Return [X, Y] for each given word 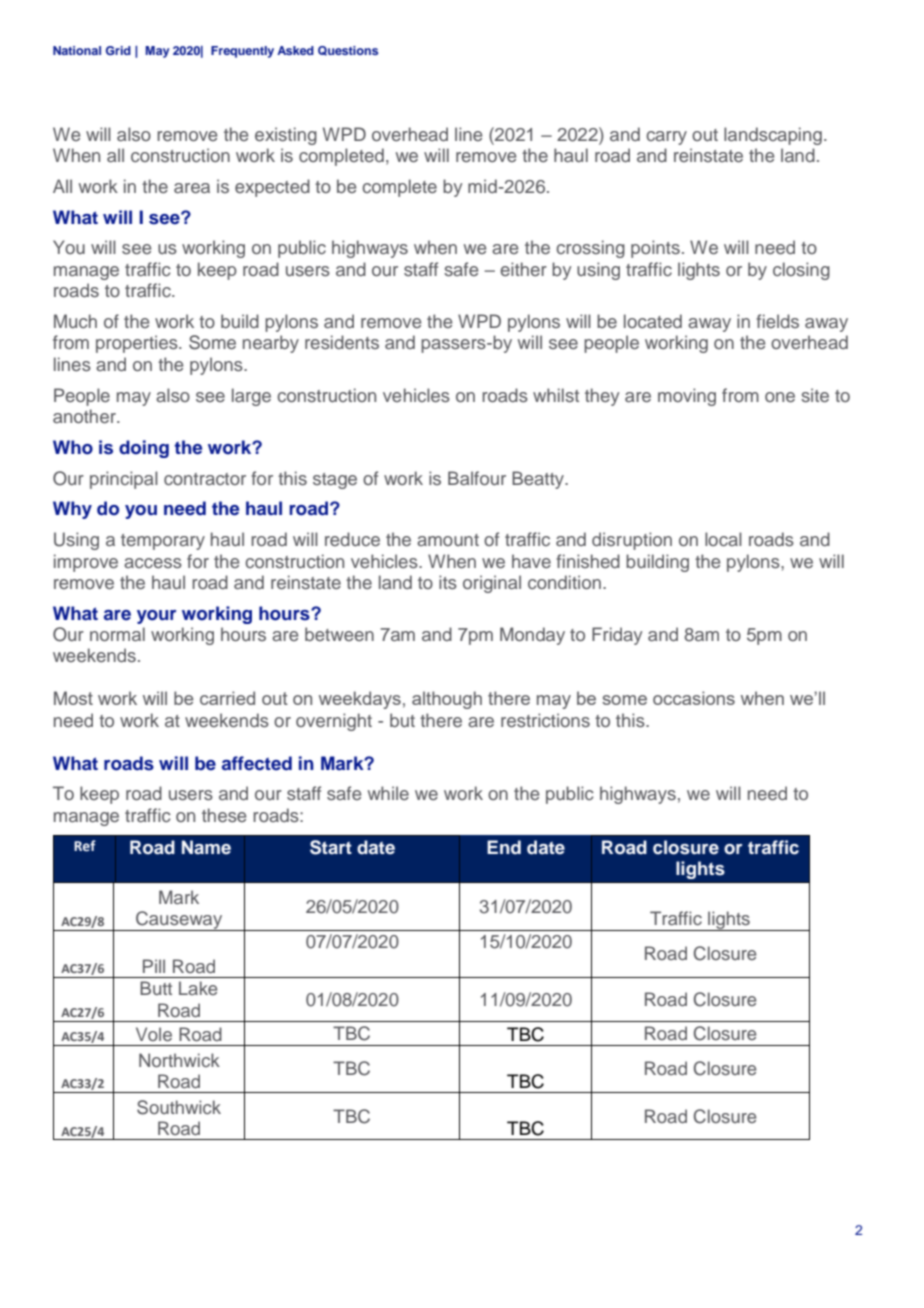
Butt [156, 988]
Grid [118, 50]
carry [666, 138]
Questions [348, 51]
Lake [198, 988]
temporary [163, 542]
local [723, 539]
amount [448, 540]
